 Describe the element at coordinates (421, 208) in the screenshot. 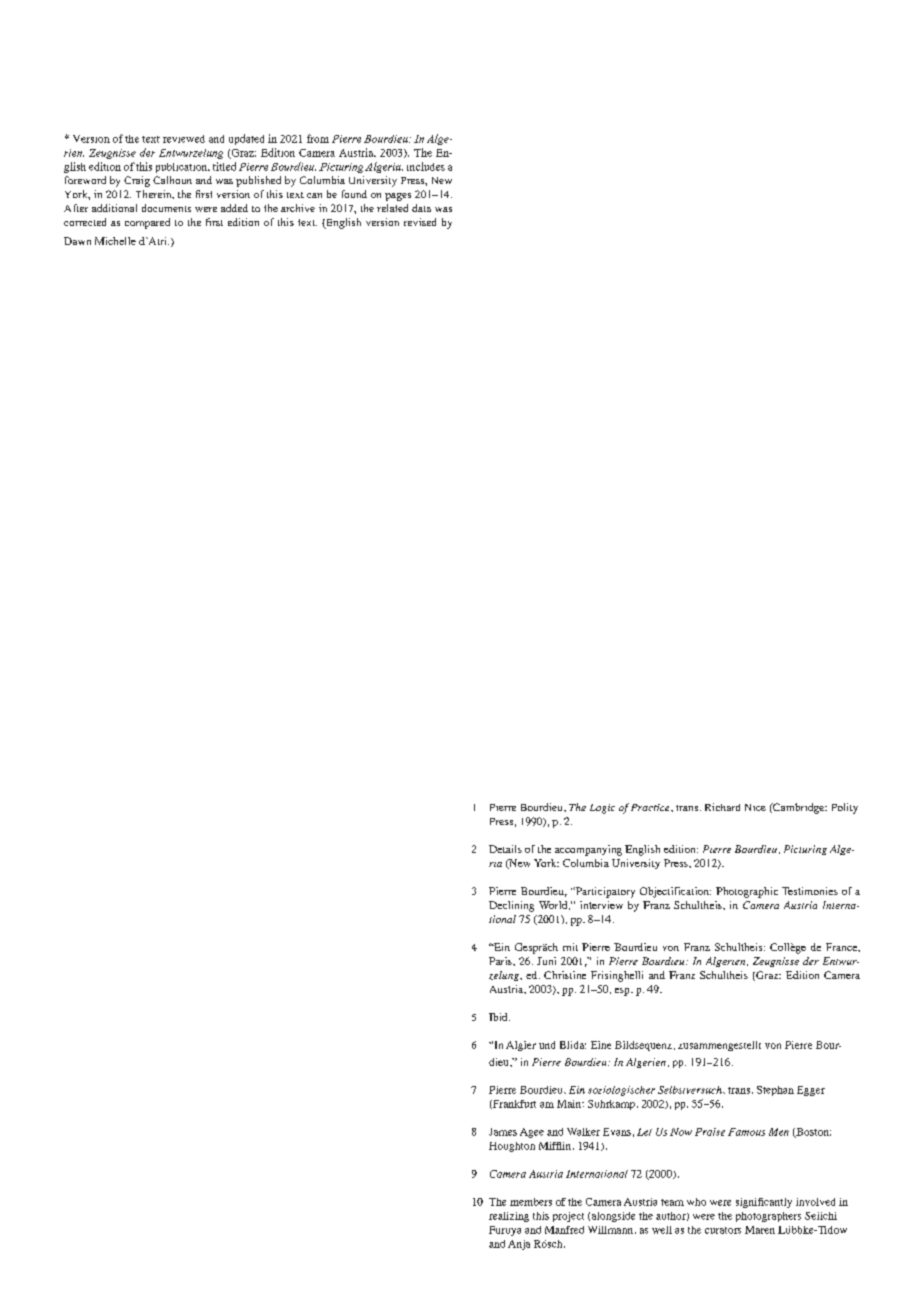

I see `data` at that location.
